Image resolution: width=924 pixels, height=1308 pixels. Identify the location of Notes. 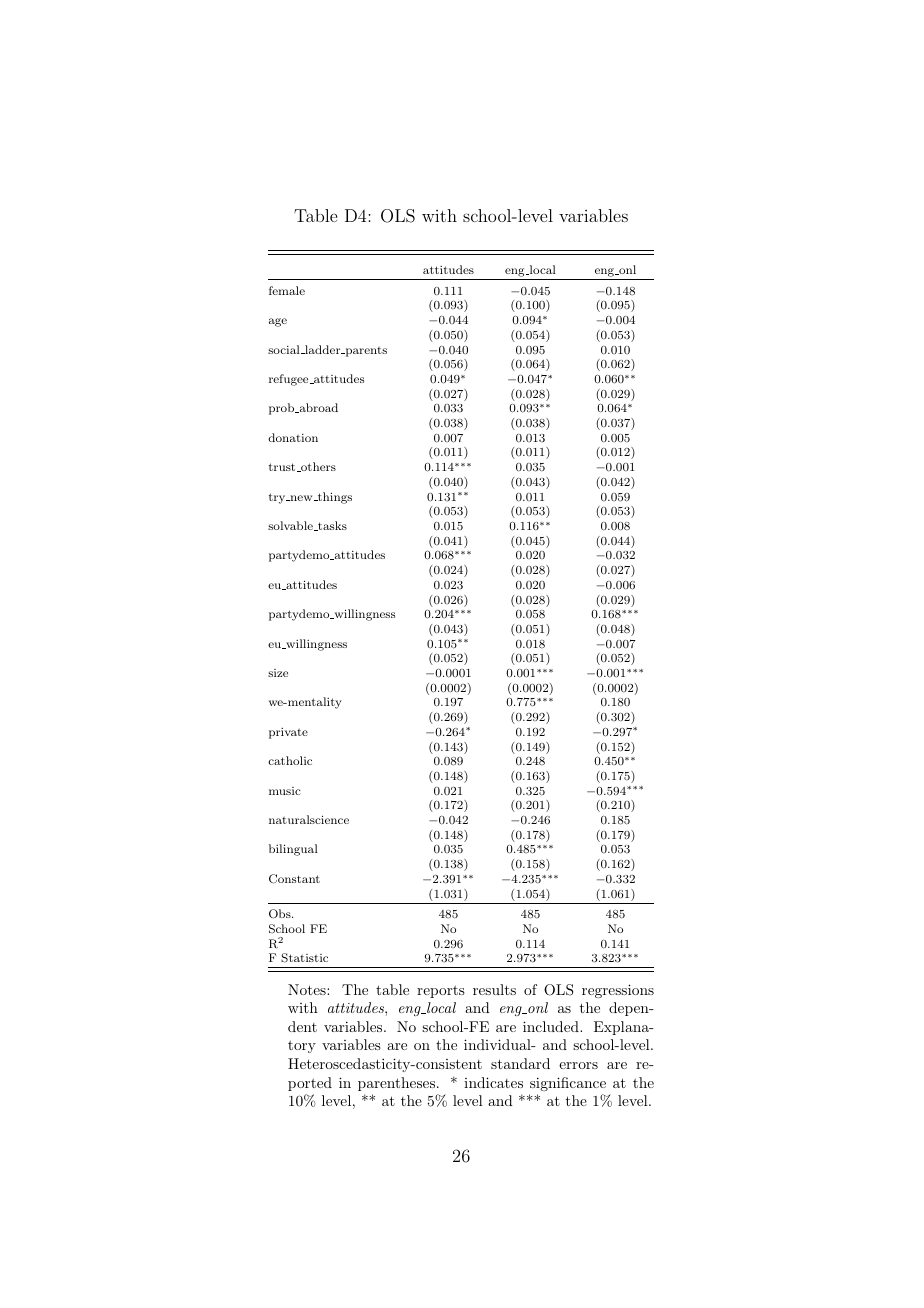
(308, 989).
